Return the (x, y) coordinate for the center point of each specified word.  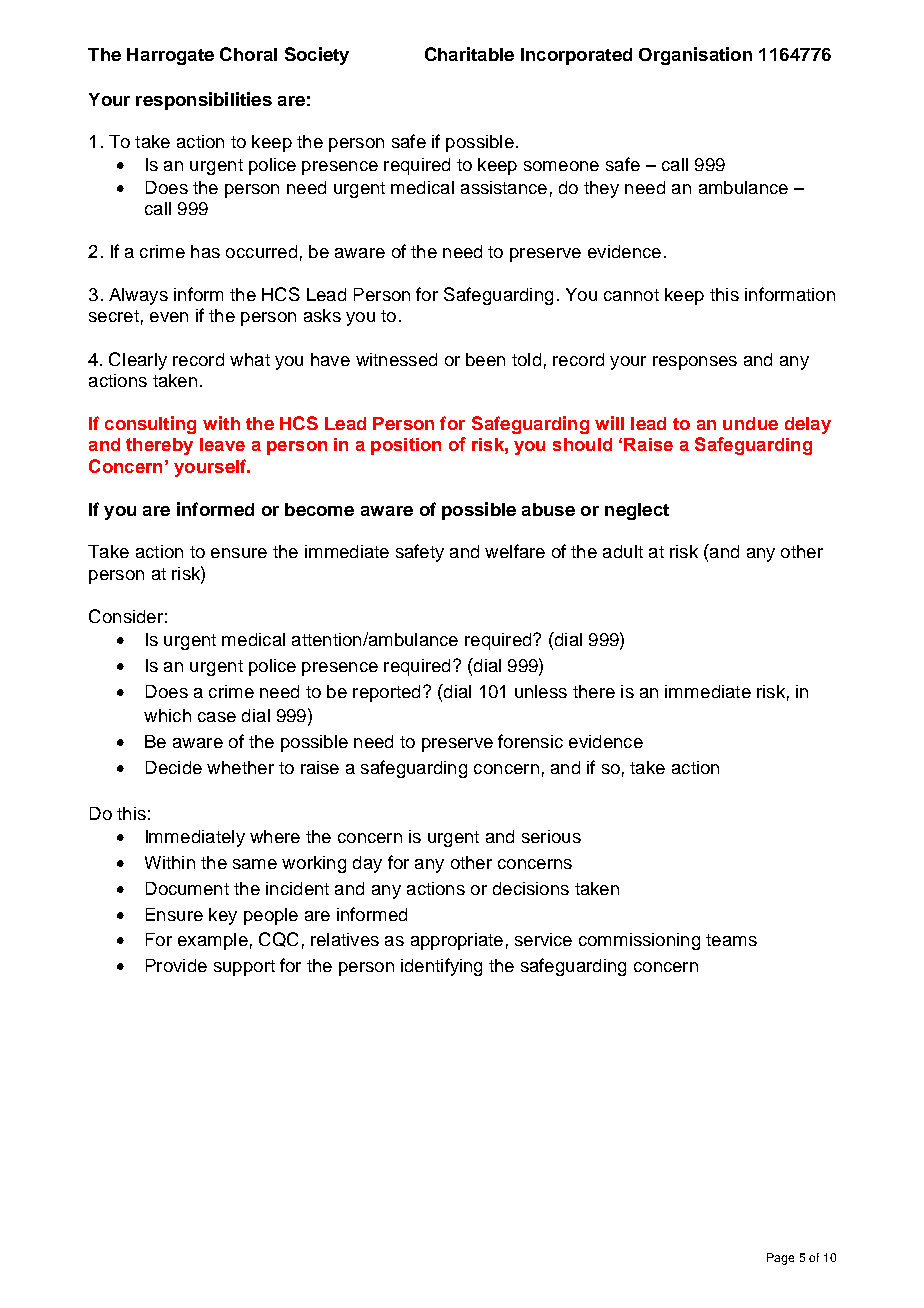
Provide (176, 965)
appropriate (457, 941)
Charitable (469, 54)
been (485, 359)
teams (731, 940)
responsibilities (204, 101)
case (217, 717)
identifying (441, 967)
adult (623, 551)
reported (386, 693)
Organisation (695, 56)
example (213, 941)
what (250, 359)
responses (695, 363)
